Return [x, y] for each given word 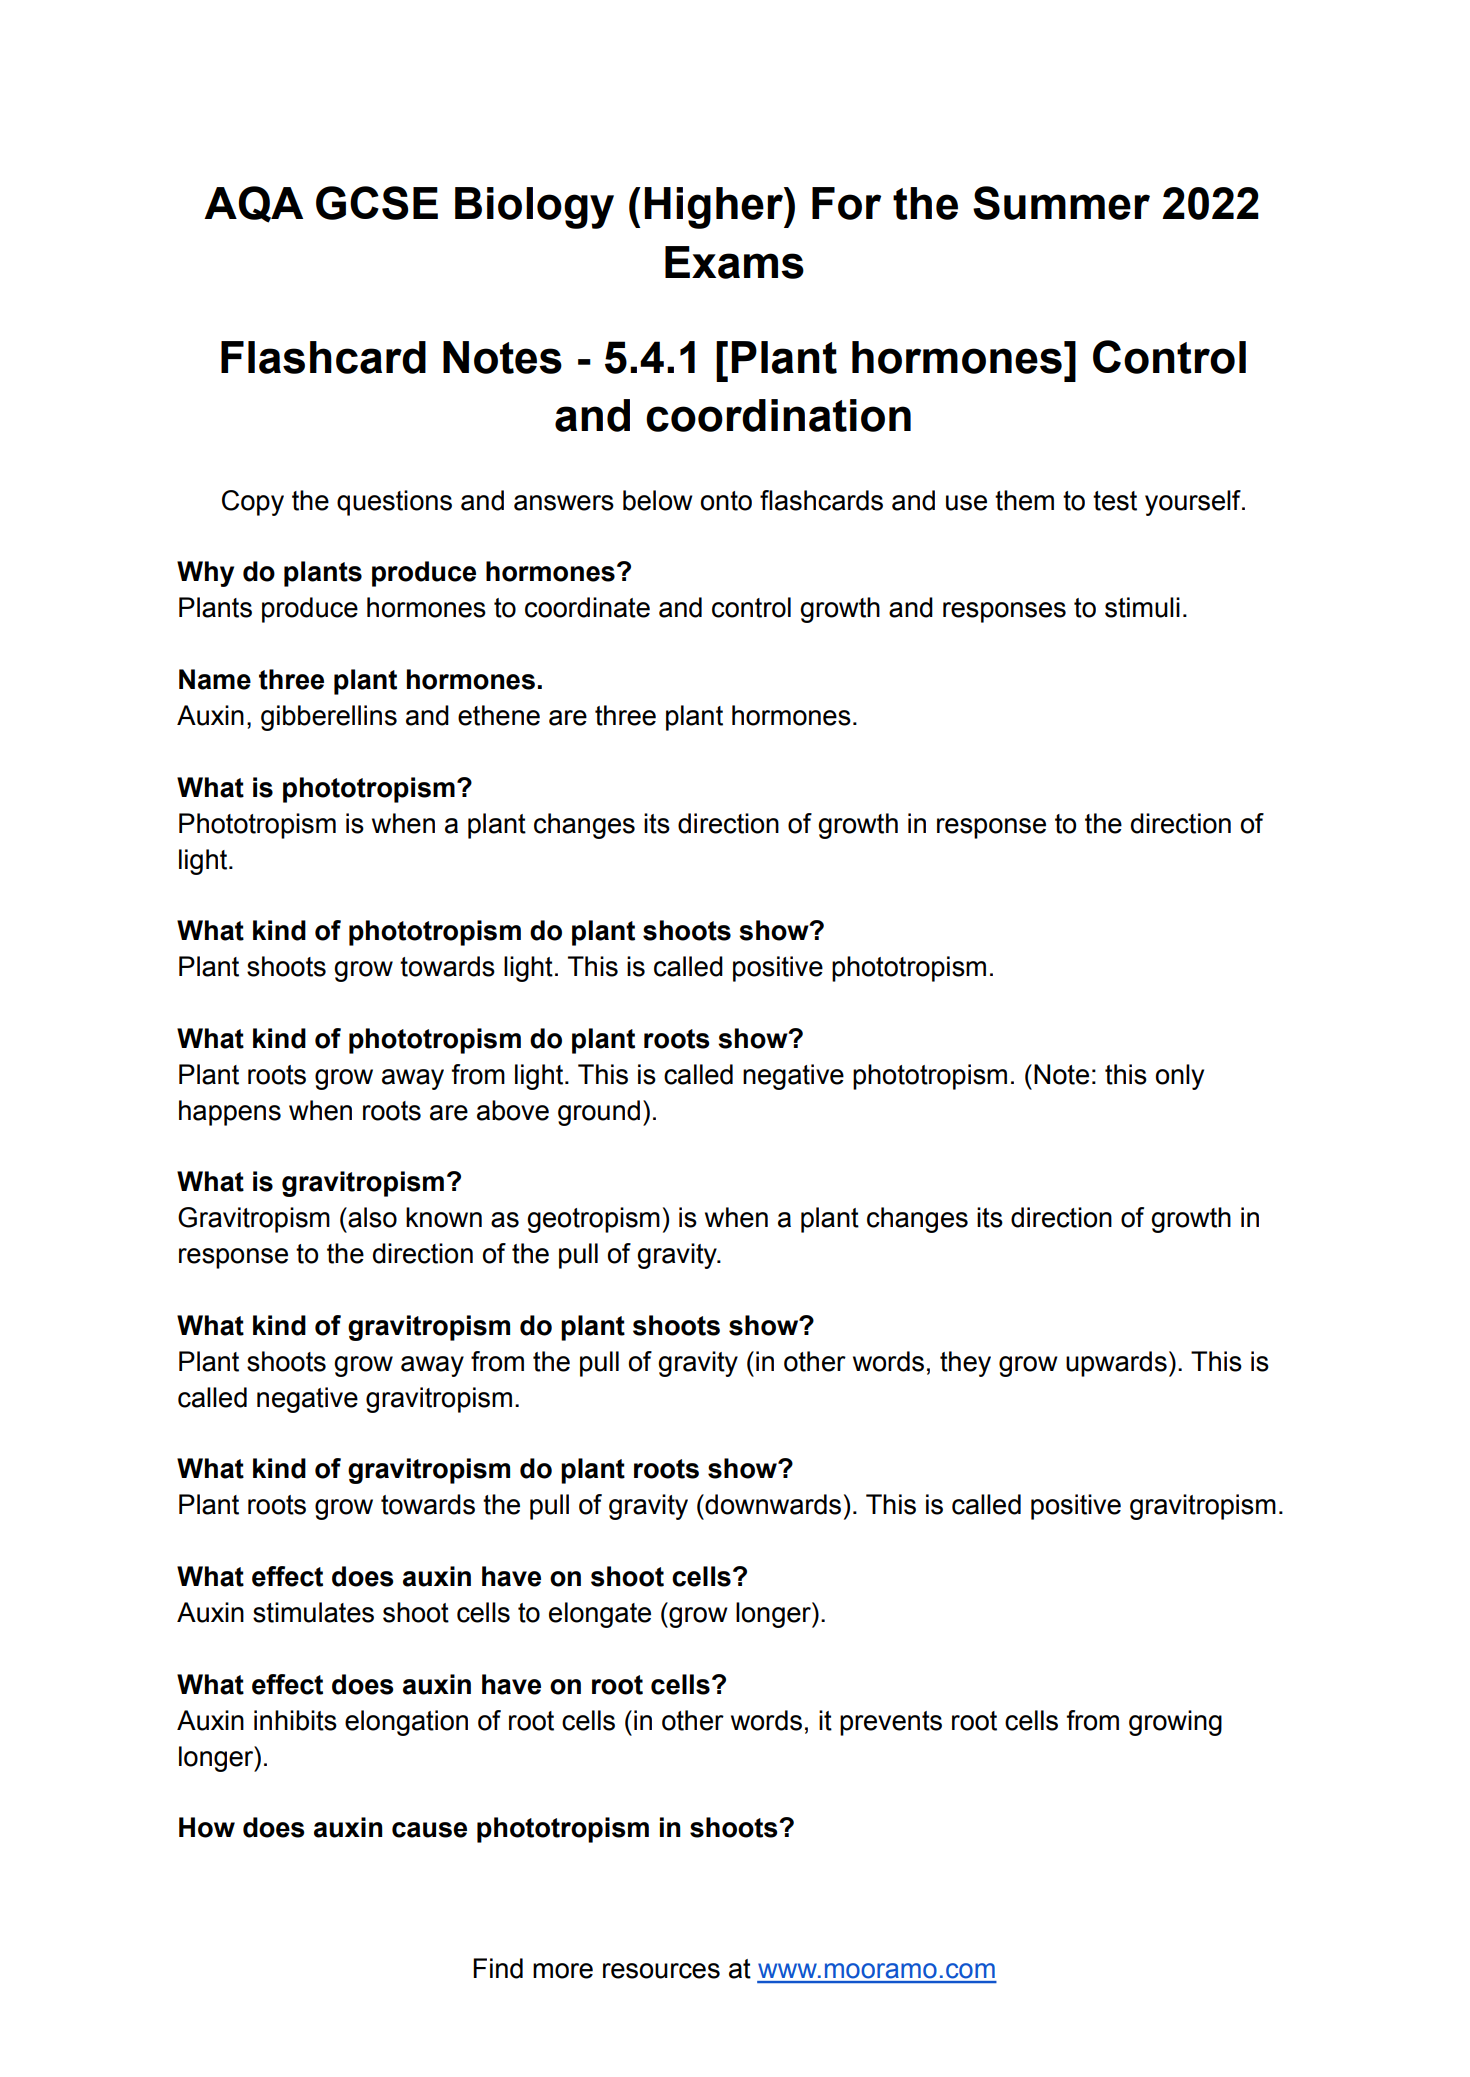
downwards [772, 1504]
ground [599, 1113]
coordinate [587, 607]
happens [230, 1113]
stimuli [1142, 607]
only [1179, 1077]
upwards [1116, 1364]
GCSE [377, 203]
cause [429, 1830]
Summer [1061, 203]
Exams [734, 262]
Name [215, 679]
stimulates [313, 1612]
